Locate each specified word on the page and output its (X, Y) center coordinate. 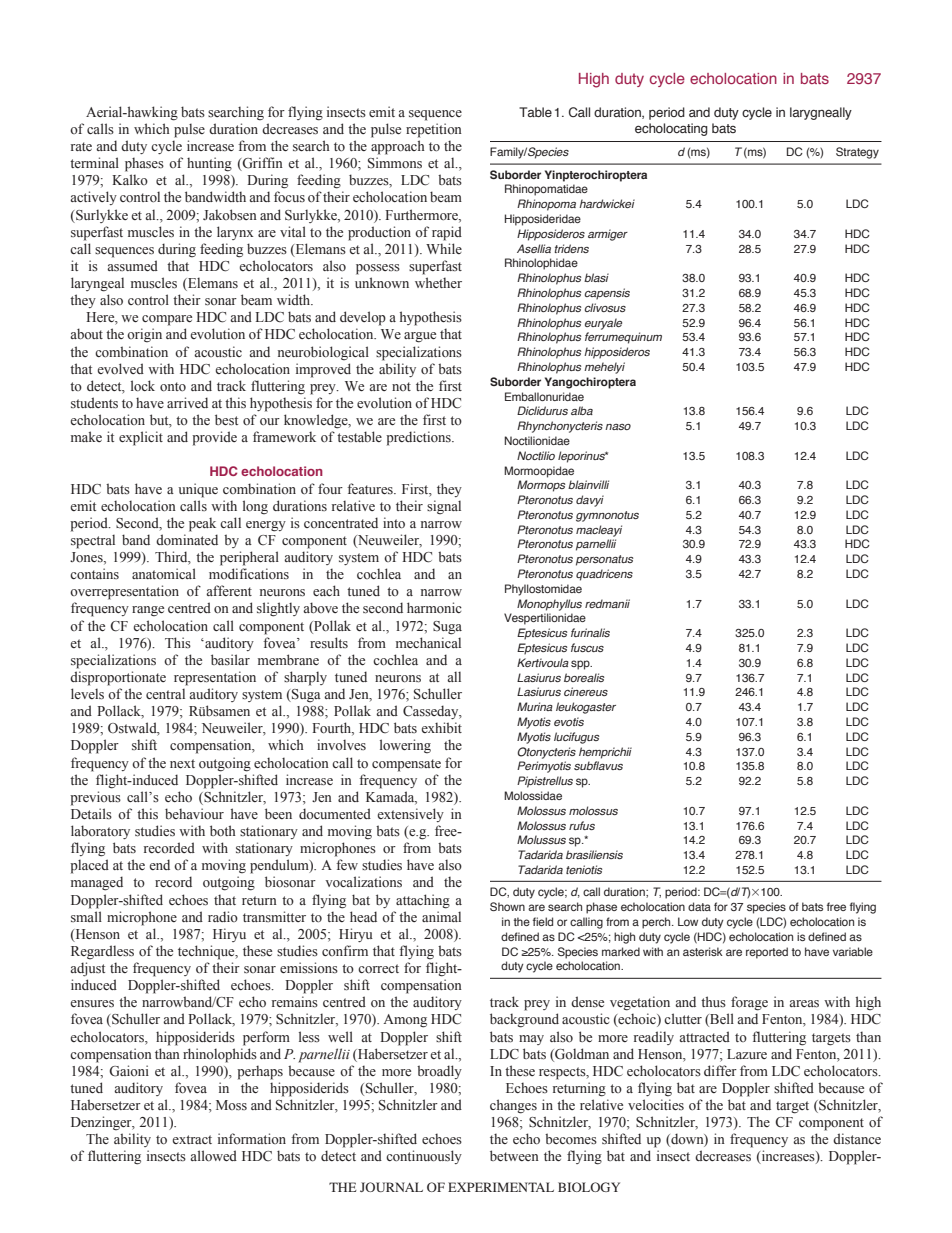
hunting (209, 164)
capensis (607, 294)
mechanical (428, 642)
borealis (584, 677)
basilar (230, 659)
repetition (434, 130)
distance (857, 1139)
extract (192, 1139)
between (514, 1155)
